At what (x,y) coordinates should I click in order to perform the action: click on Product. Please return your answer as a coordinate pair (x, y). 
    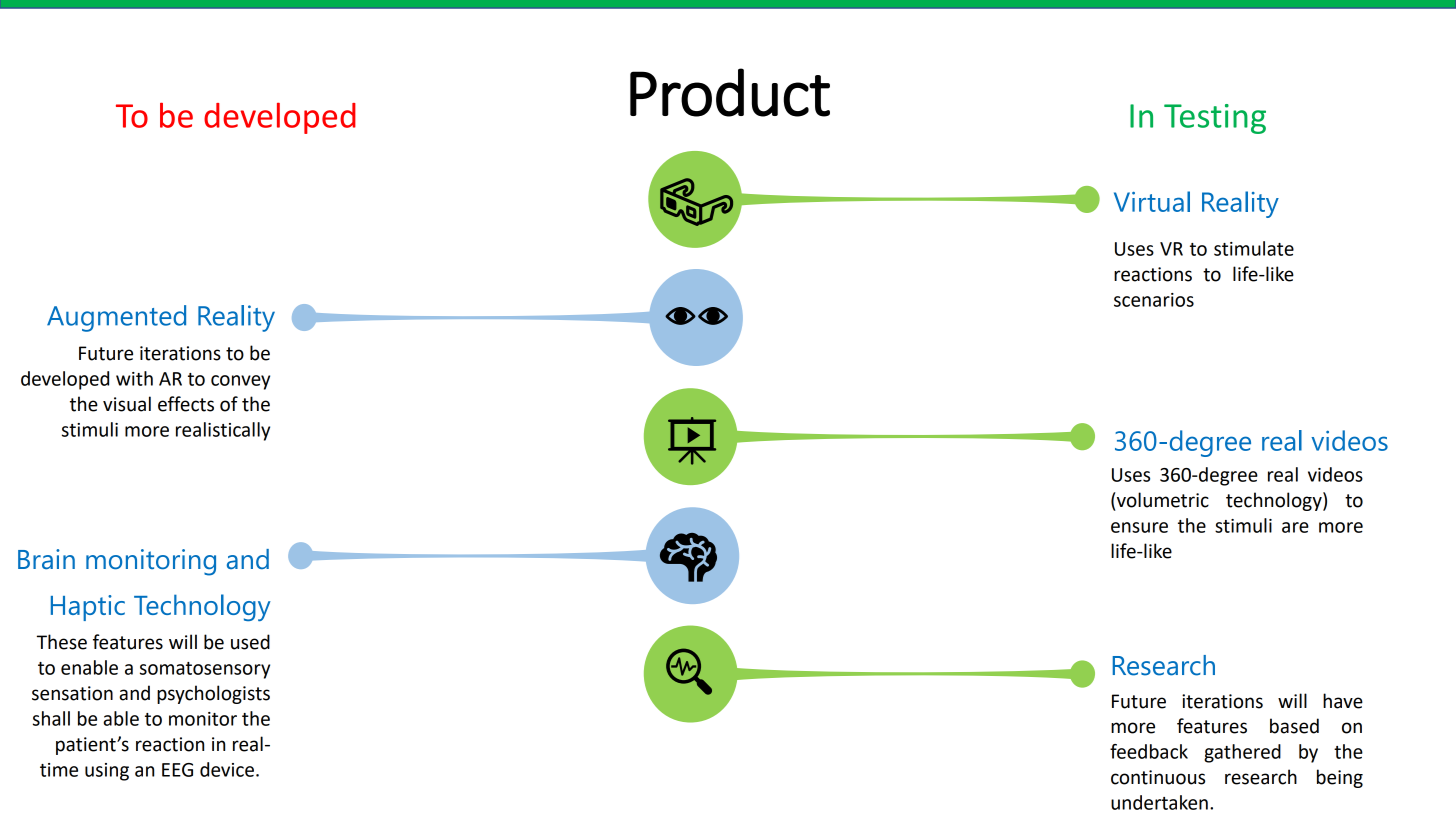
    Looking at the image, I should click on (730, 92).
